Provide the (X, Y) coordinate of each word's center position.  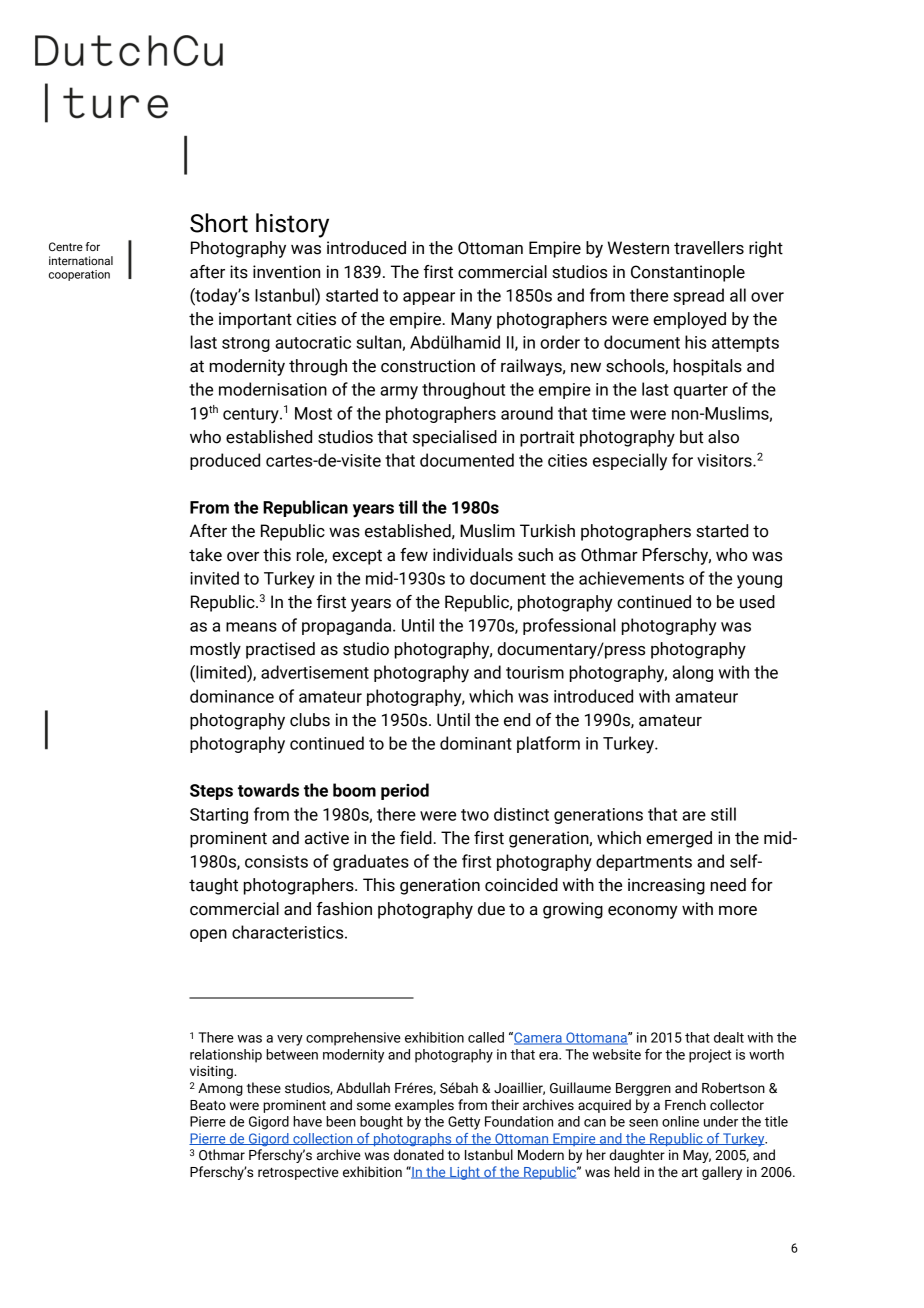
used (757, 602)
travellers (709, 248)
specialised (455, 438)
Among (220, 1089)
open (208, 935)
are (694, 816)
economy (643, 912)
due (491, 909)
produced (225, 461)
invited (214, 578)
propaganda (348, 626)
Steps (211, 792)
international (81, 260)
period (405, 791)
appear (429, 298)
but (691, 437)
